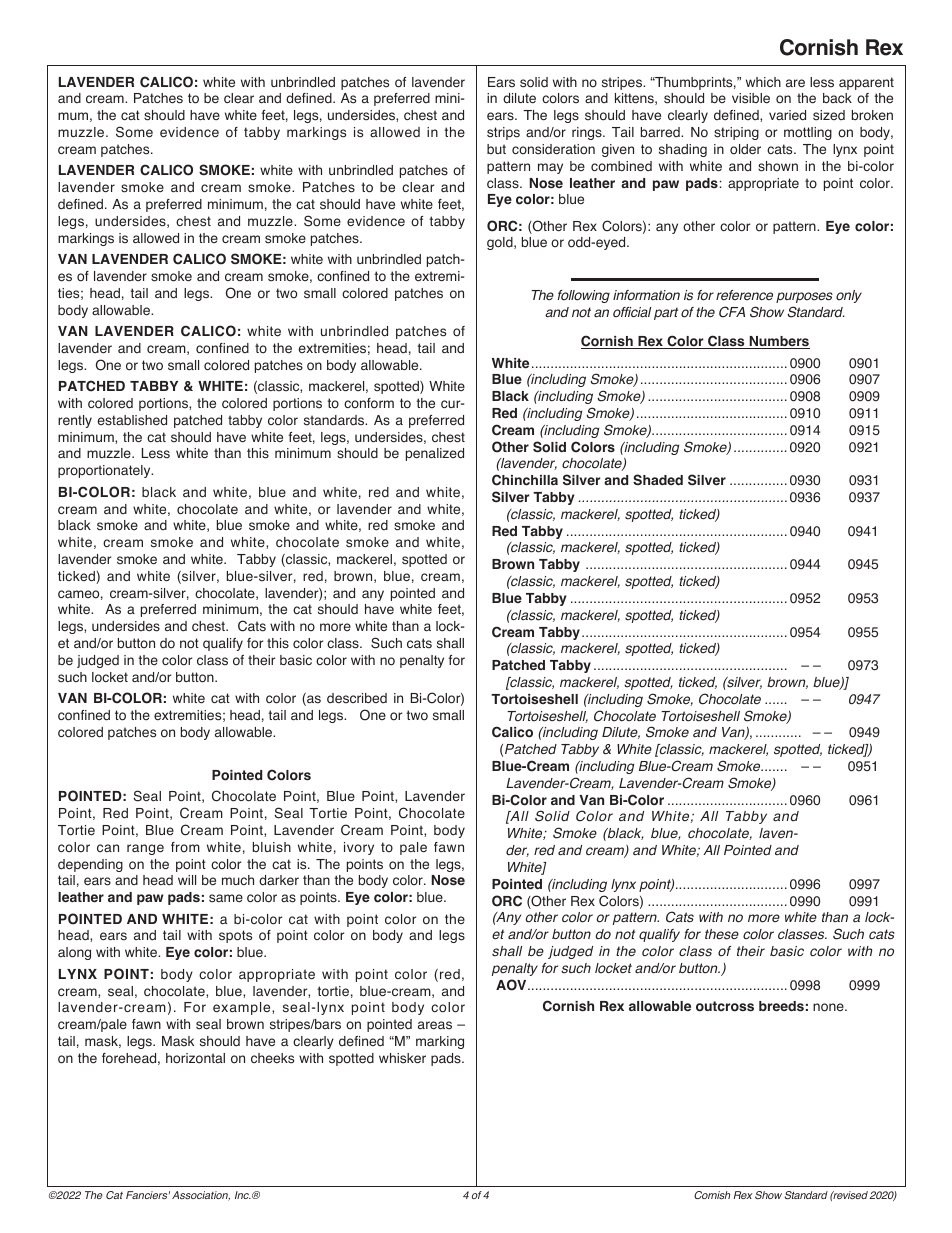  Describe the element at coordinates (435, 1025) in the page. I see `areas` at that location.
